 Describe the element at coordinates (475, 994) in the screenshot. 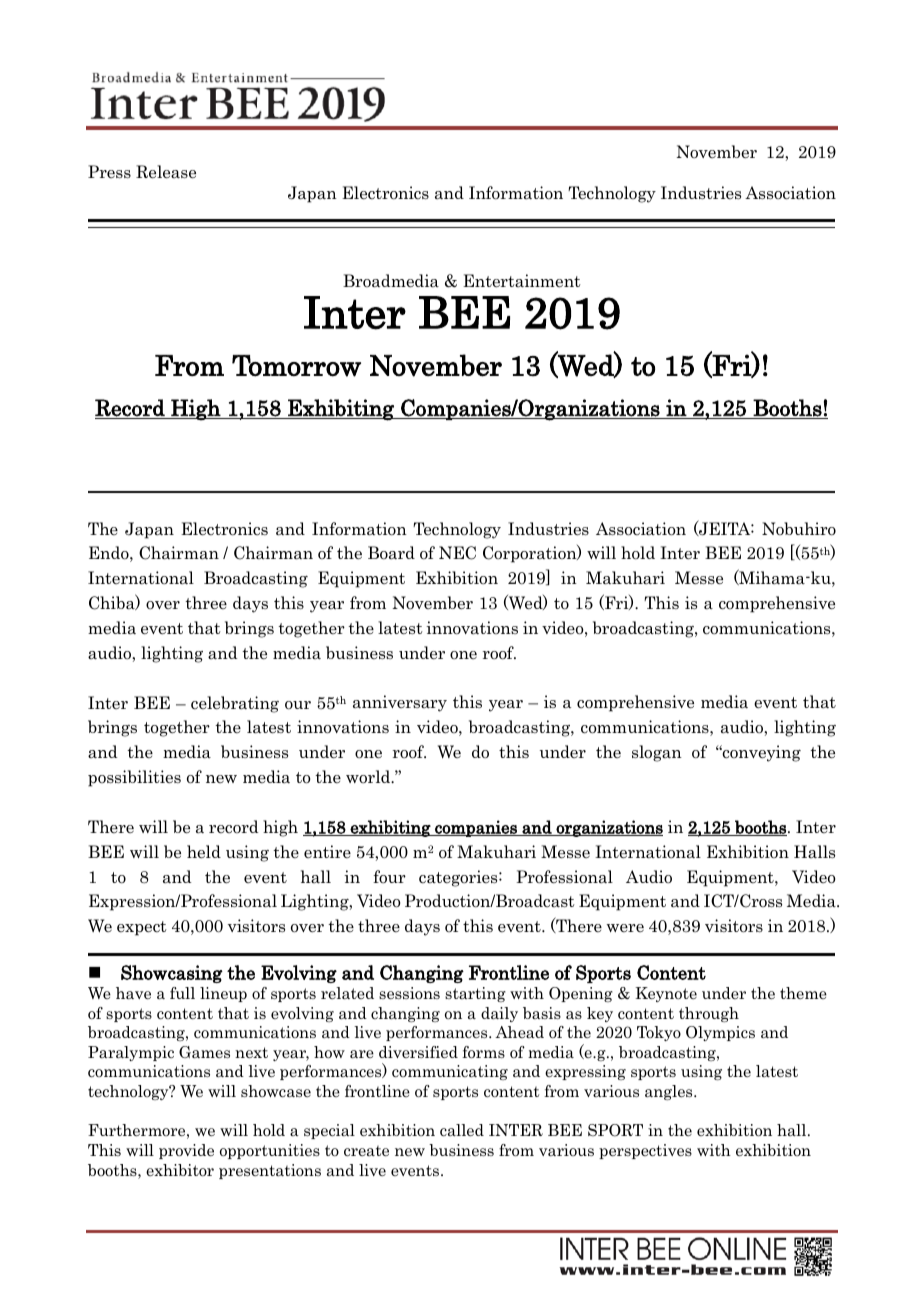

I see `starting` at that location.
